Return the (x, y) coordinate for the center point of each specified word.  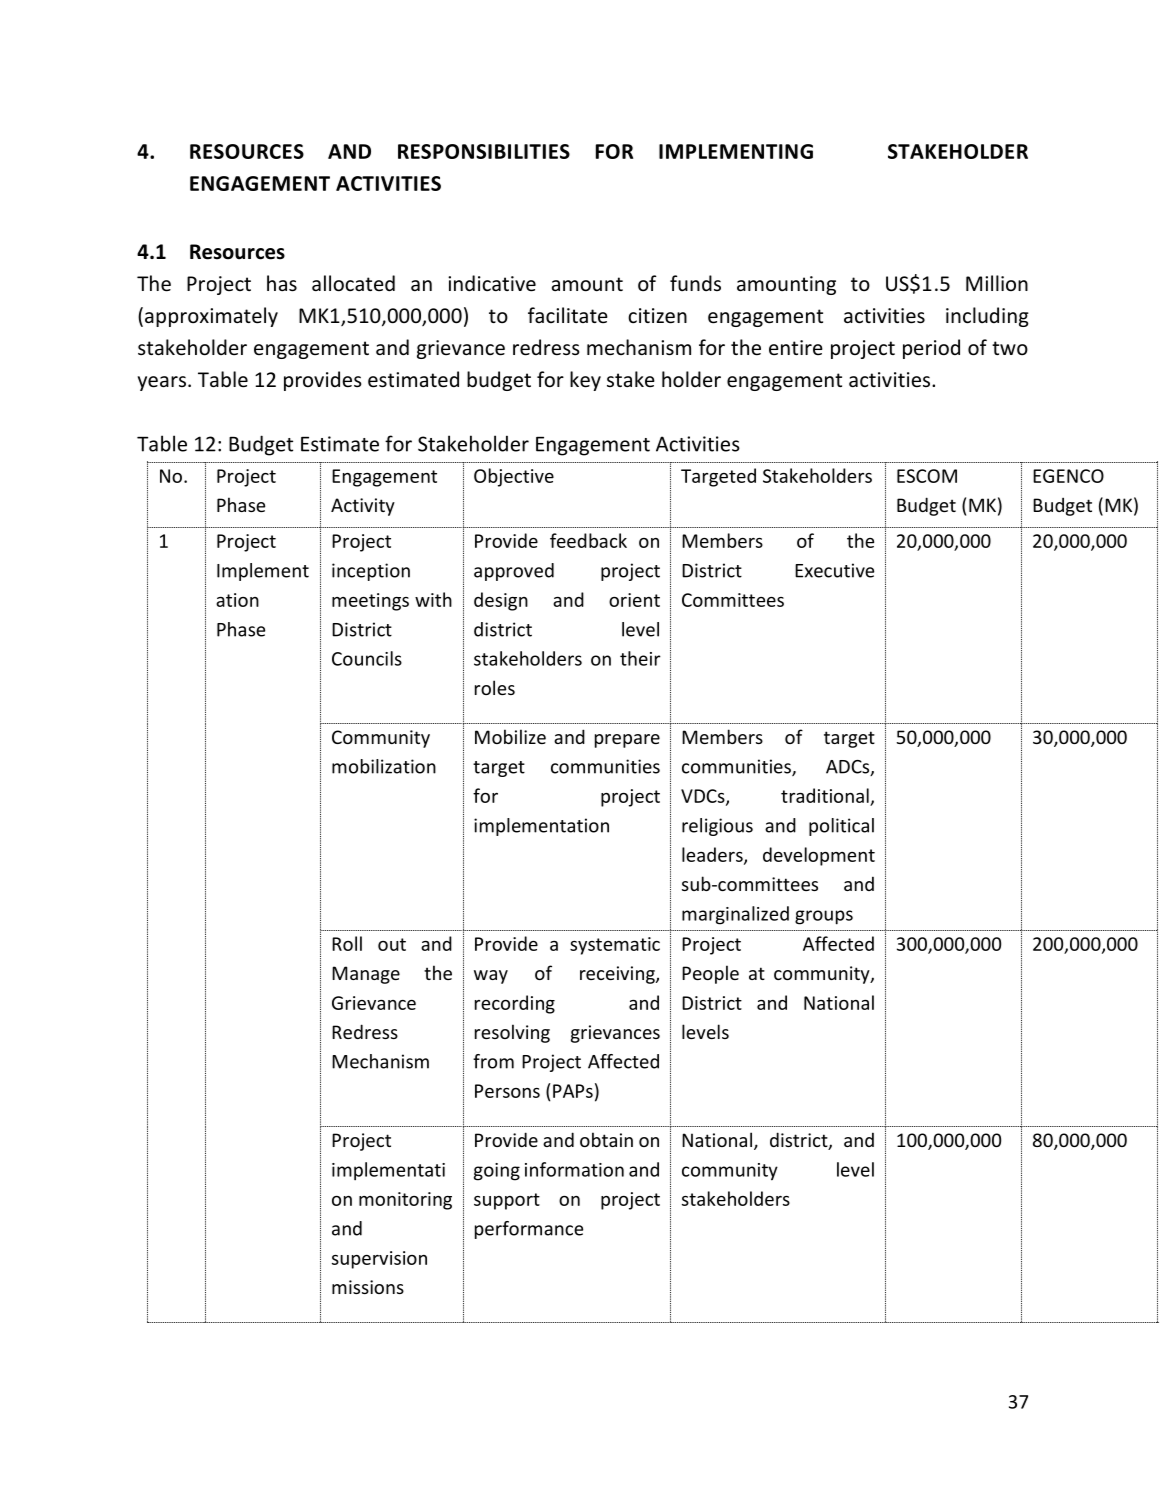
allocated (353, 283)
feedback (588, 540)
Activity (363, 507)
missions (368, 1287)
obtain (606, 1139)
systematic (615, 946)
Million (997, 283)
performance (529, 1230)
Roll (347, 943)
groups (824, 917)
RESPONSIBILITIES (484, 151)
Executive (834, 570)
